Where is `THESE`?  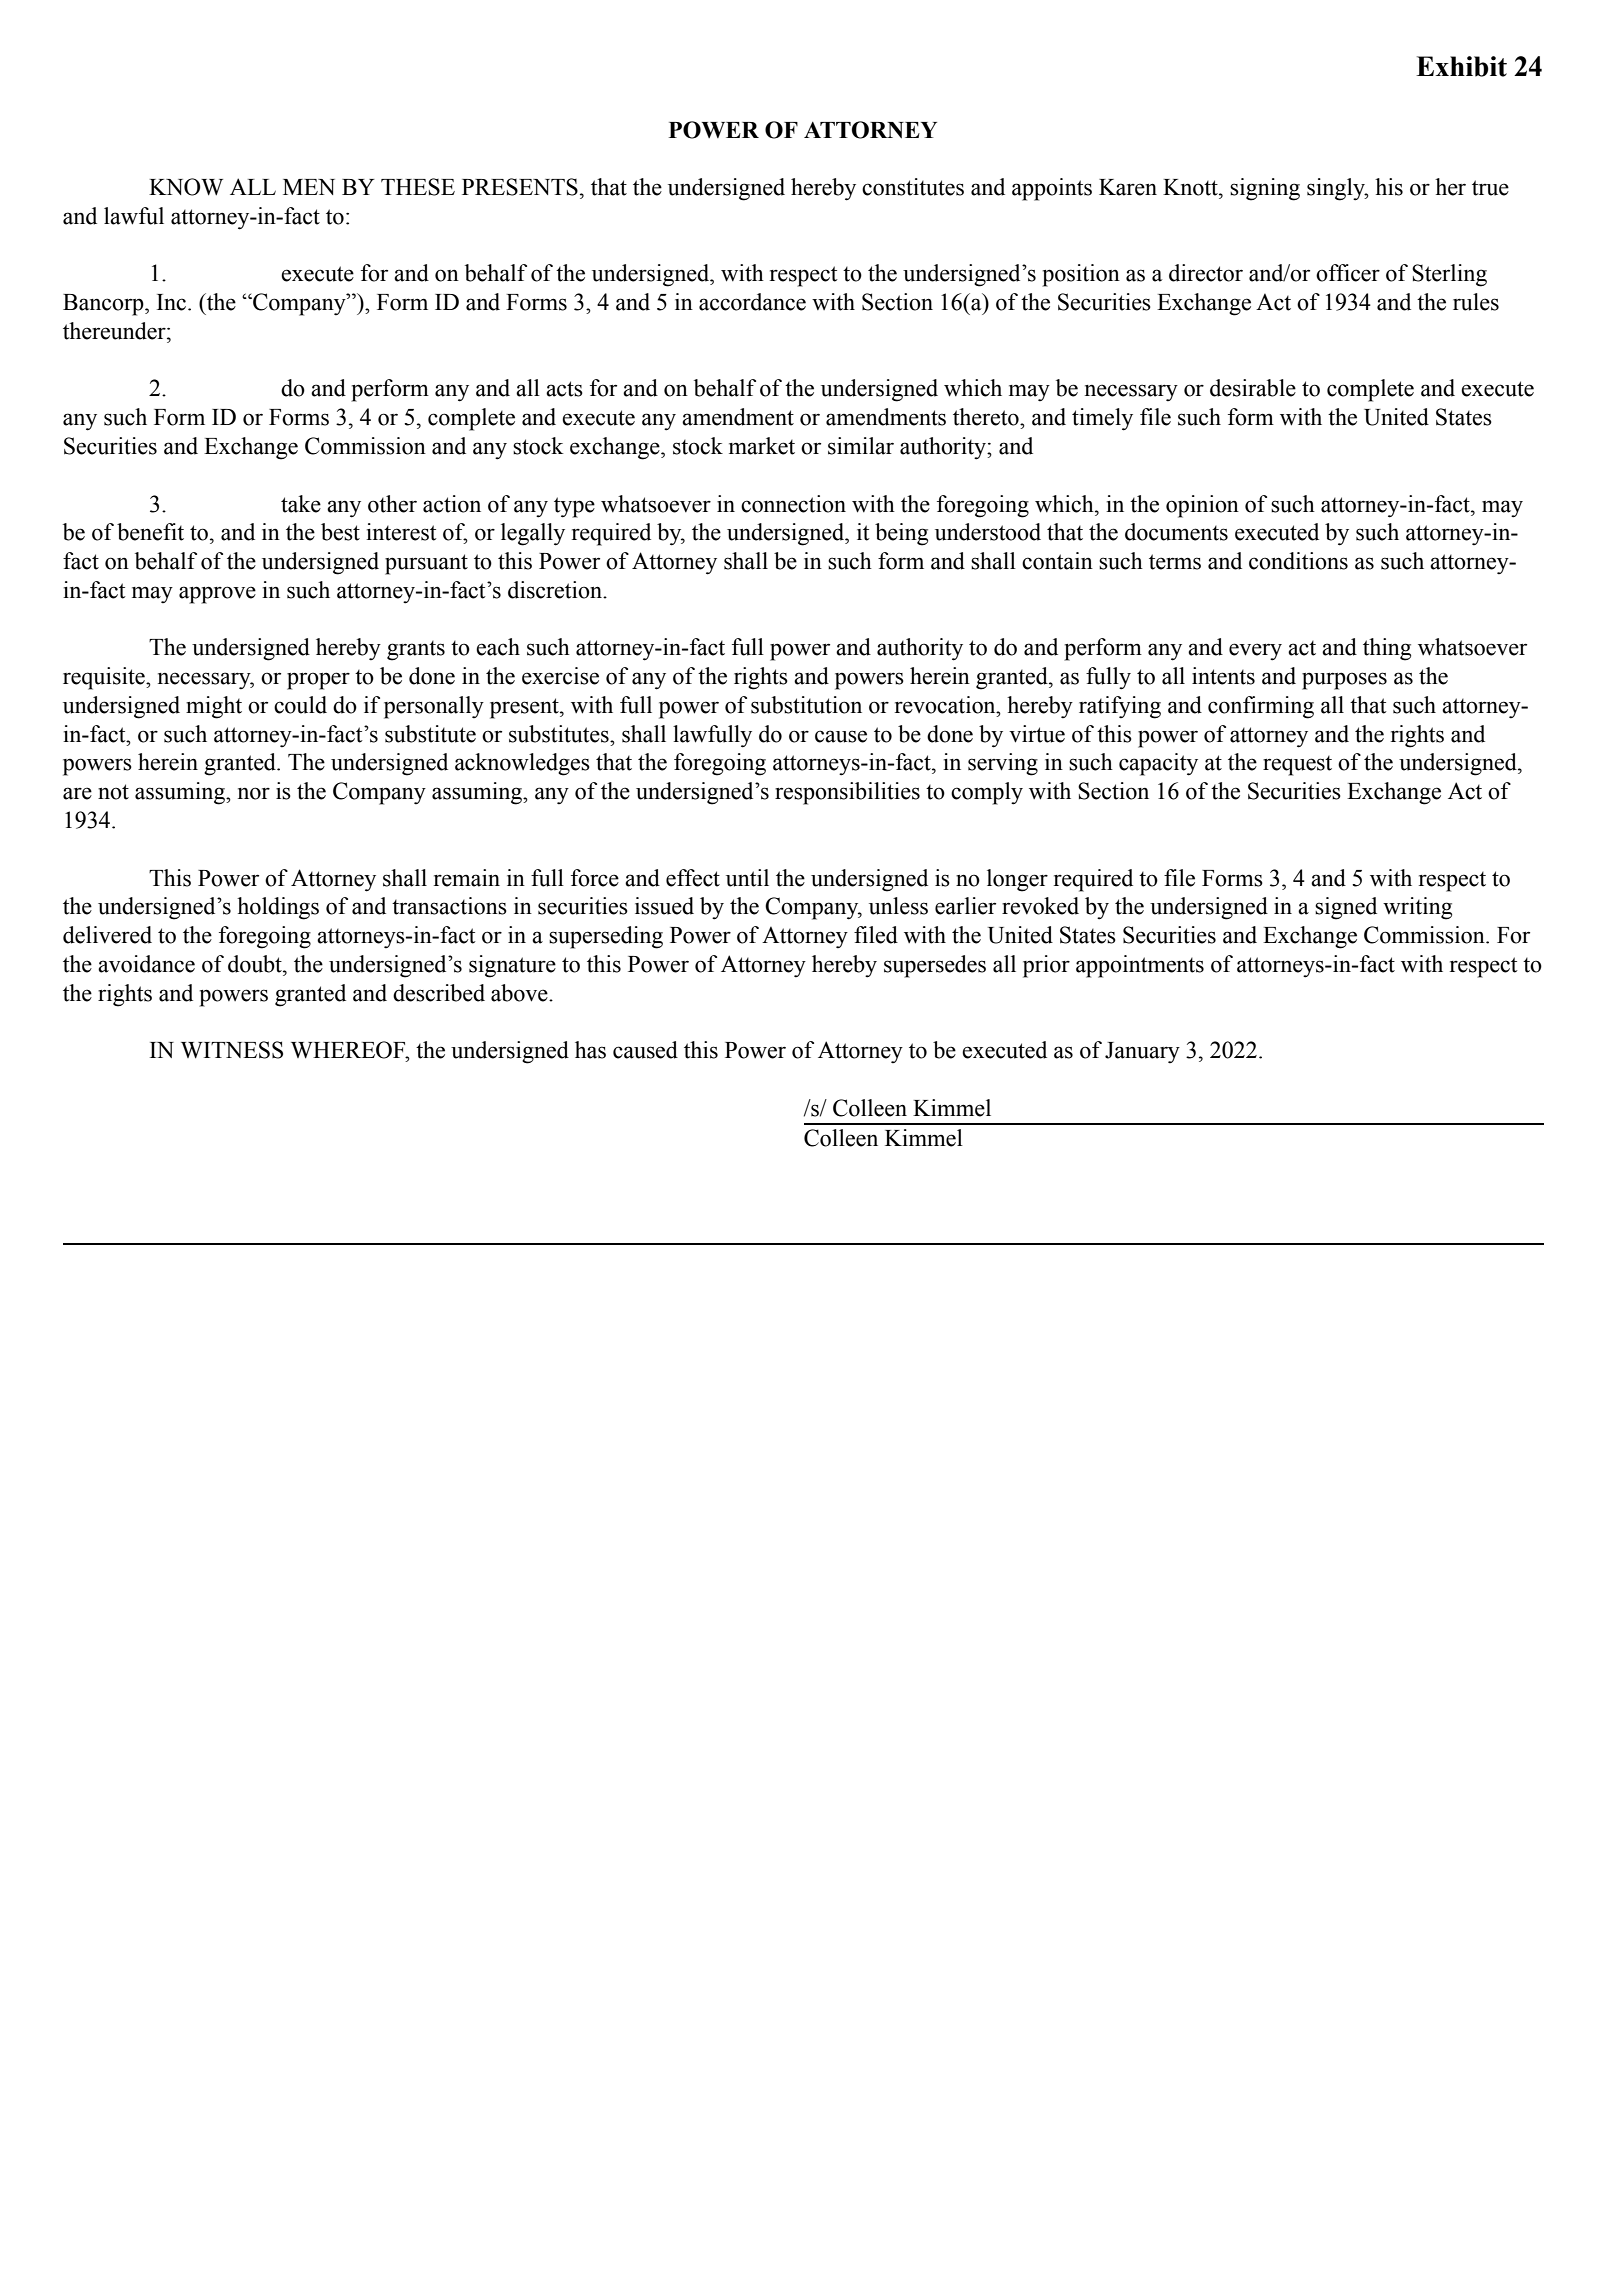 THESE is located at coordinates (418, 187).
